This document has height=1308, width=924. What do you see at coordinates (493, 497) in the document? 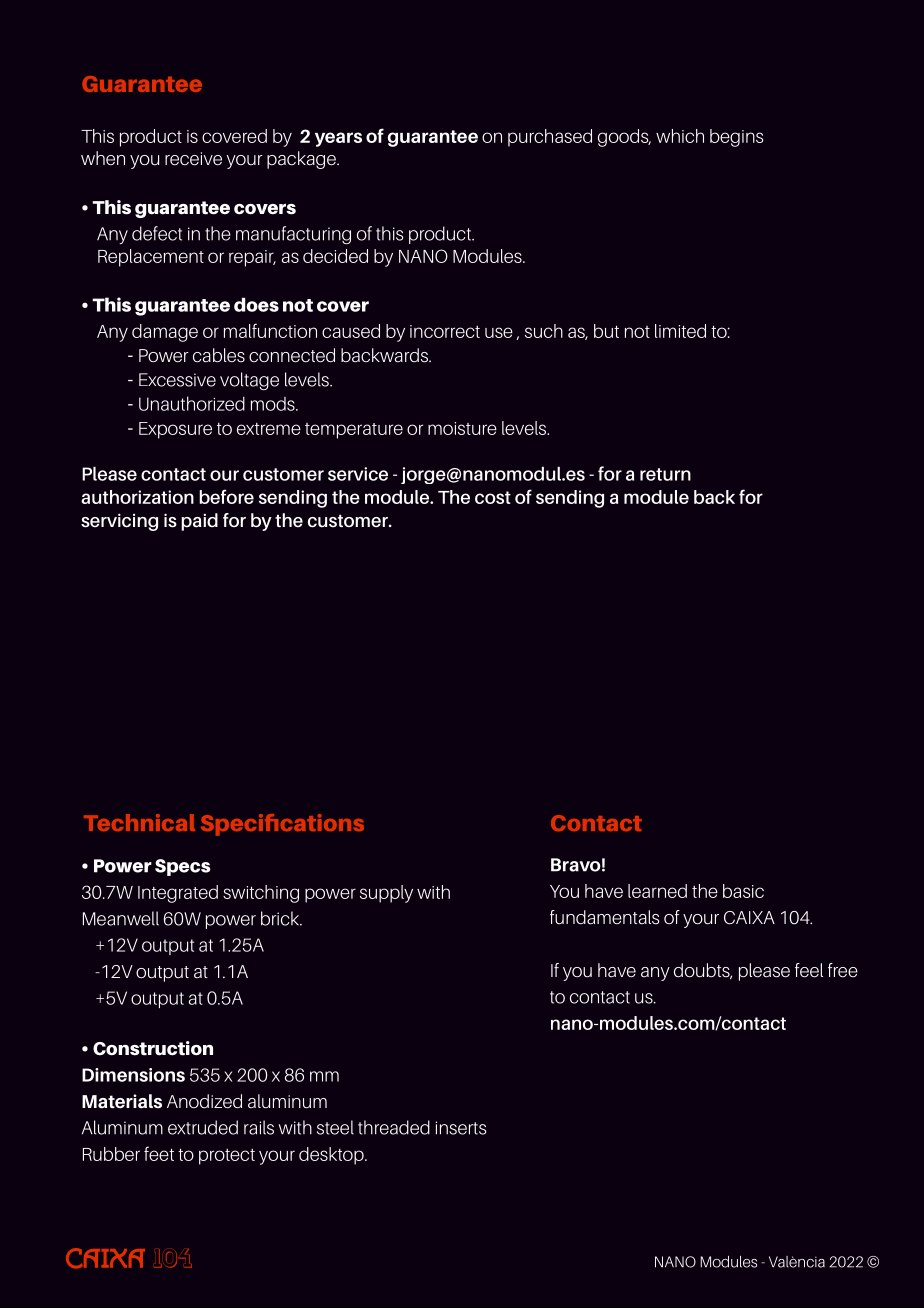
I see `cost` at bounding box center [493, 497].
